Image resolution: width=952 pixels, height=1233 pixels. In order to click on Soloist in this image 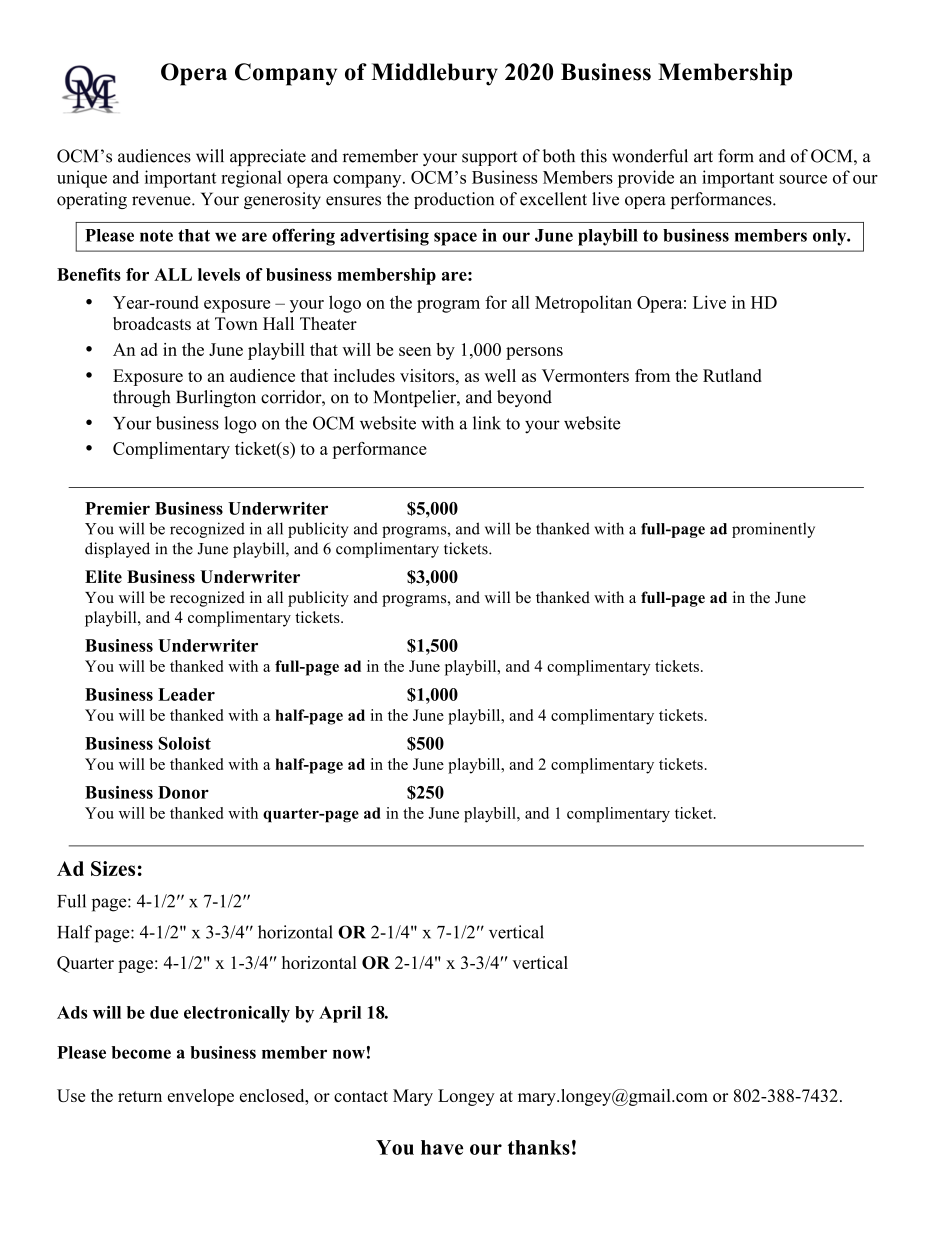, I will do `click(185, 743)`.
